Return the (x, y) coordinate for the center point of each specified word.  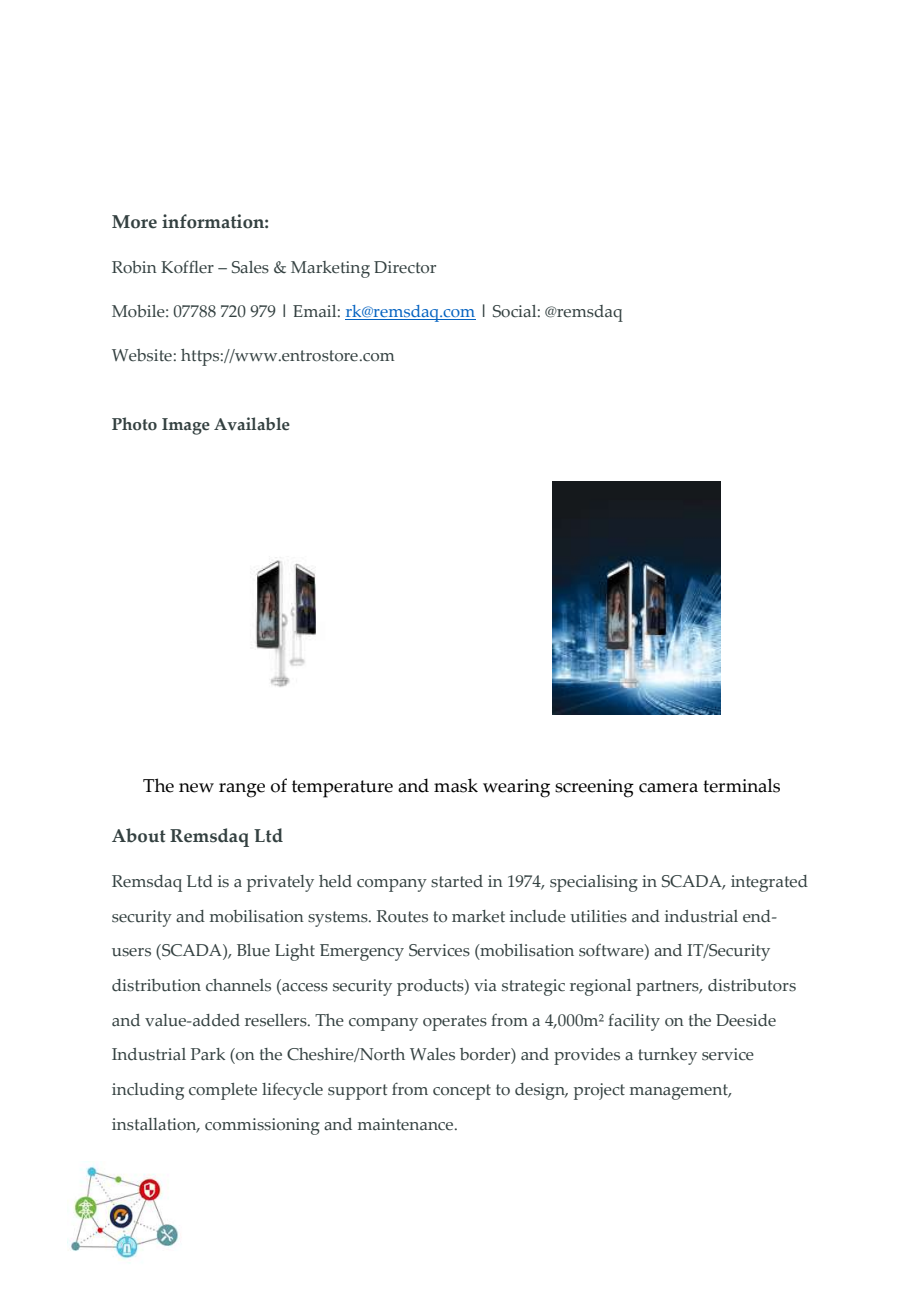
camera (668, 788)
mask (456, 785)
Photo (134, 424)
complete (223, 1091)
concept (462, 1092)
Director (405, 267)
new (196, 788)
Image (186, 426)
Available (252, 424)
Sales (250, 267)
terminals (741, 785)
